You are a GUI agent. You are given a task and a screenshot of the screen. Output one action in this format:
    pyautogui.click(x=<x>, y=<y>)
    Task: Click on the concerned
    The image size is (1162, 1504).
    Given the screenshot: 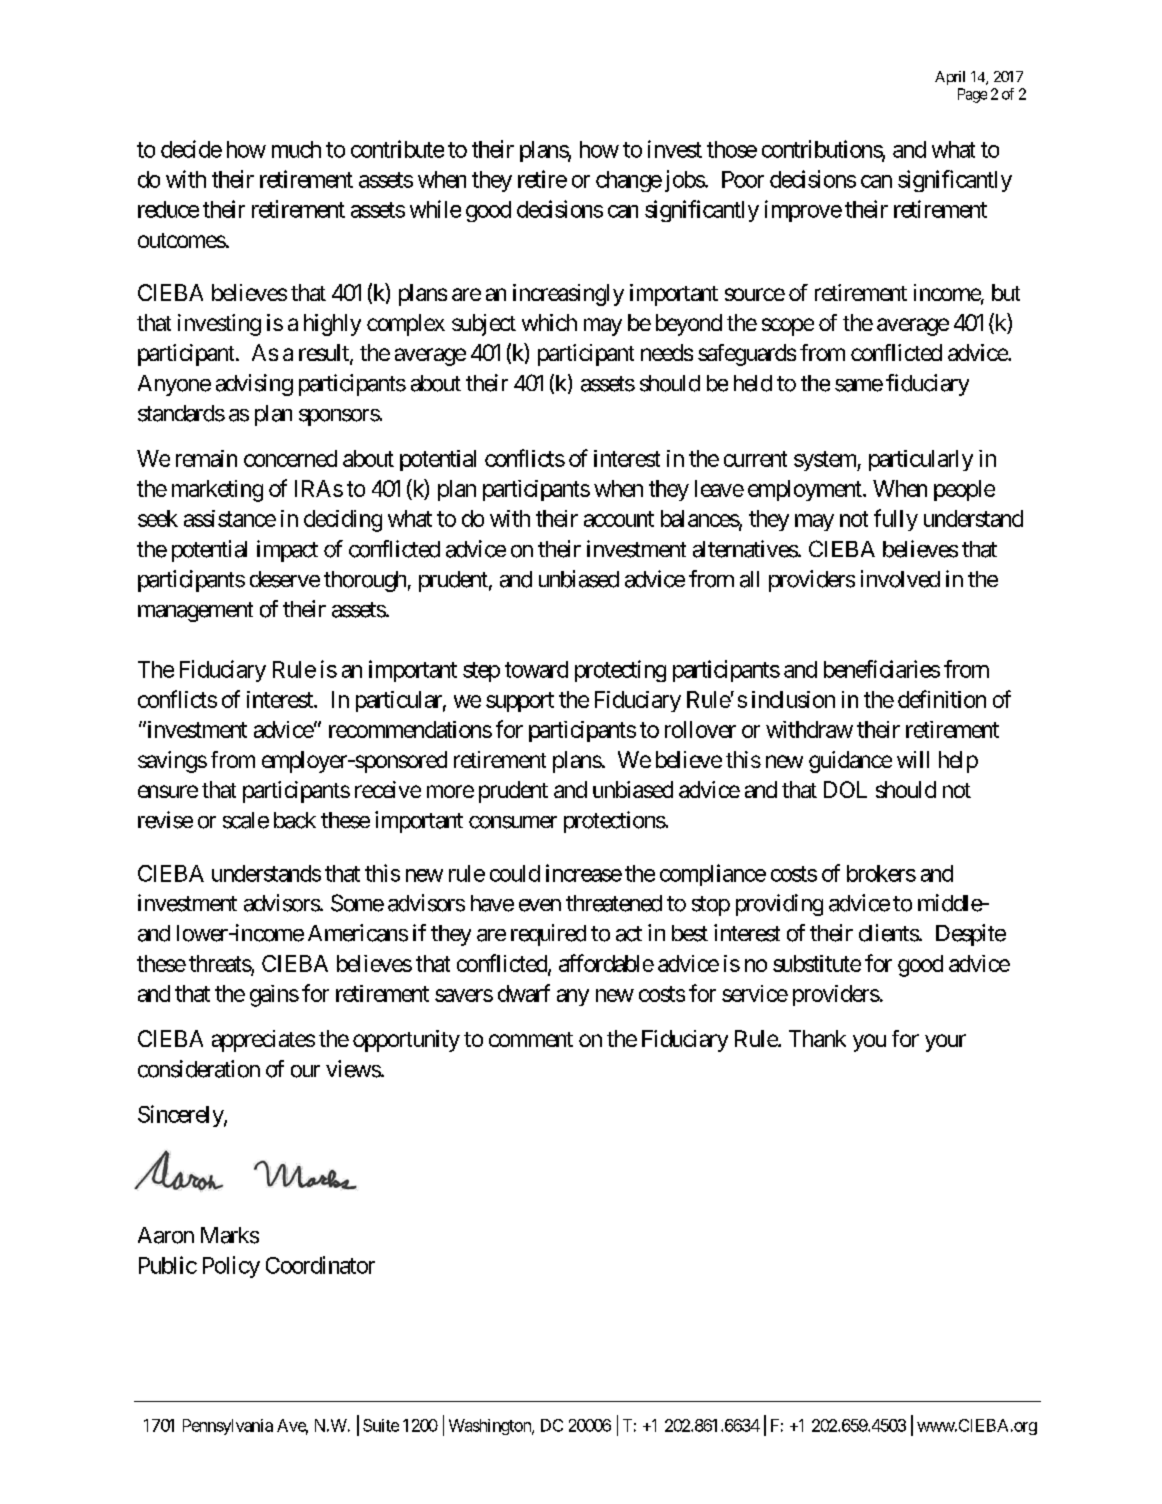 What is the action you would take?
    pyautogui.click(x=290, y=458)
